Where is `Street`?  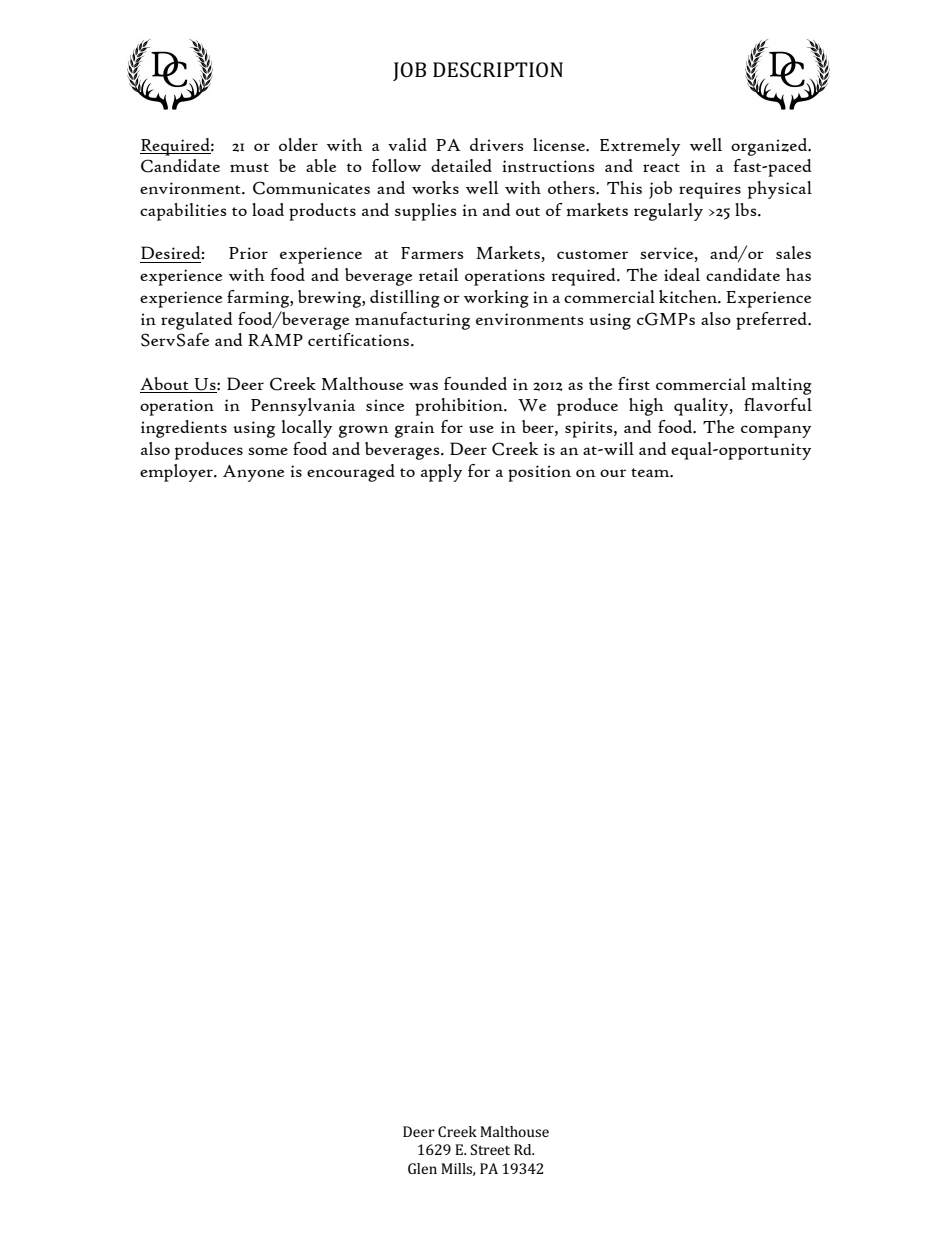 Street is located at coordinates (490, 1149).
